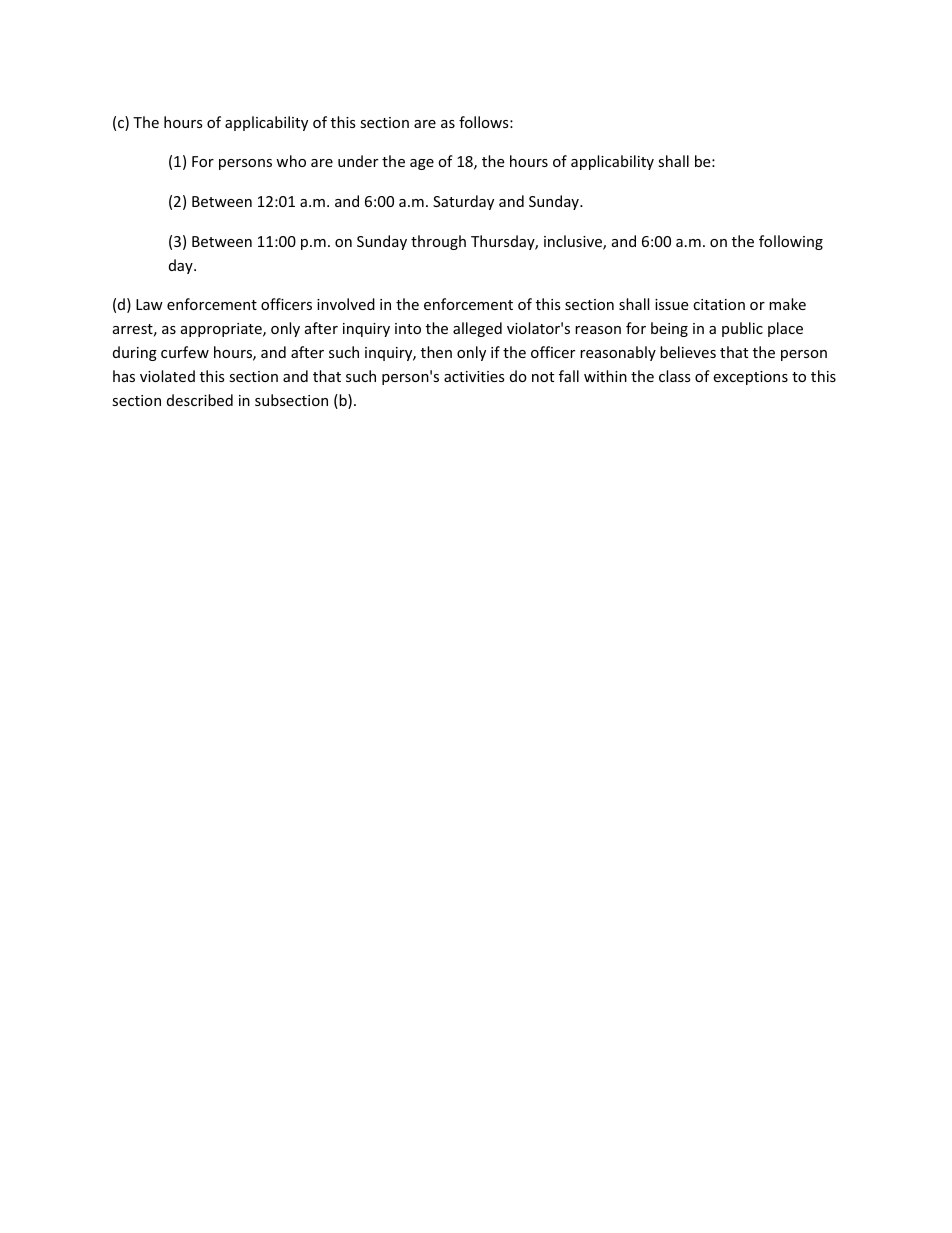 This image has width=952, height=1233. Describe the element at coordinates (719, 304) in the image. I see `citation` at that location.
